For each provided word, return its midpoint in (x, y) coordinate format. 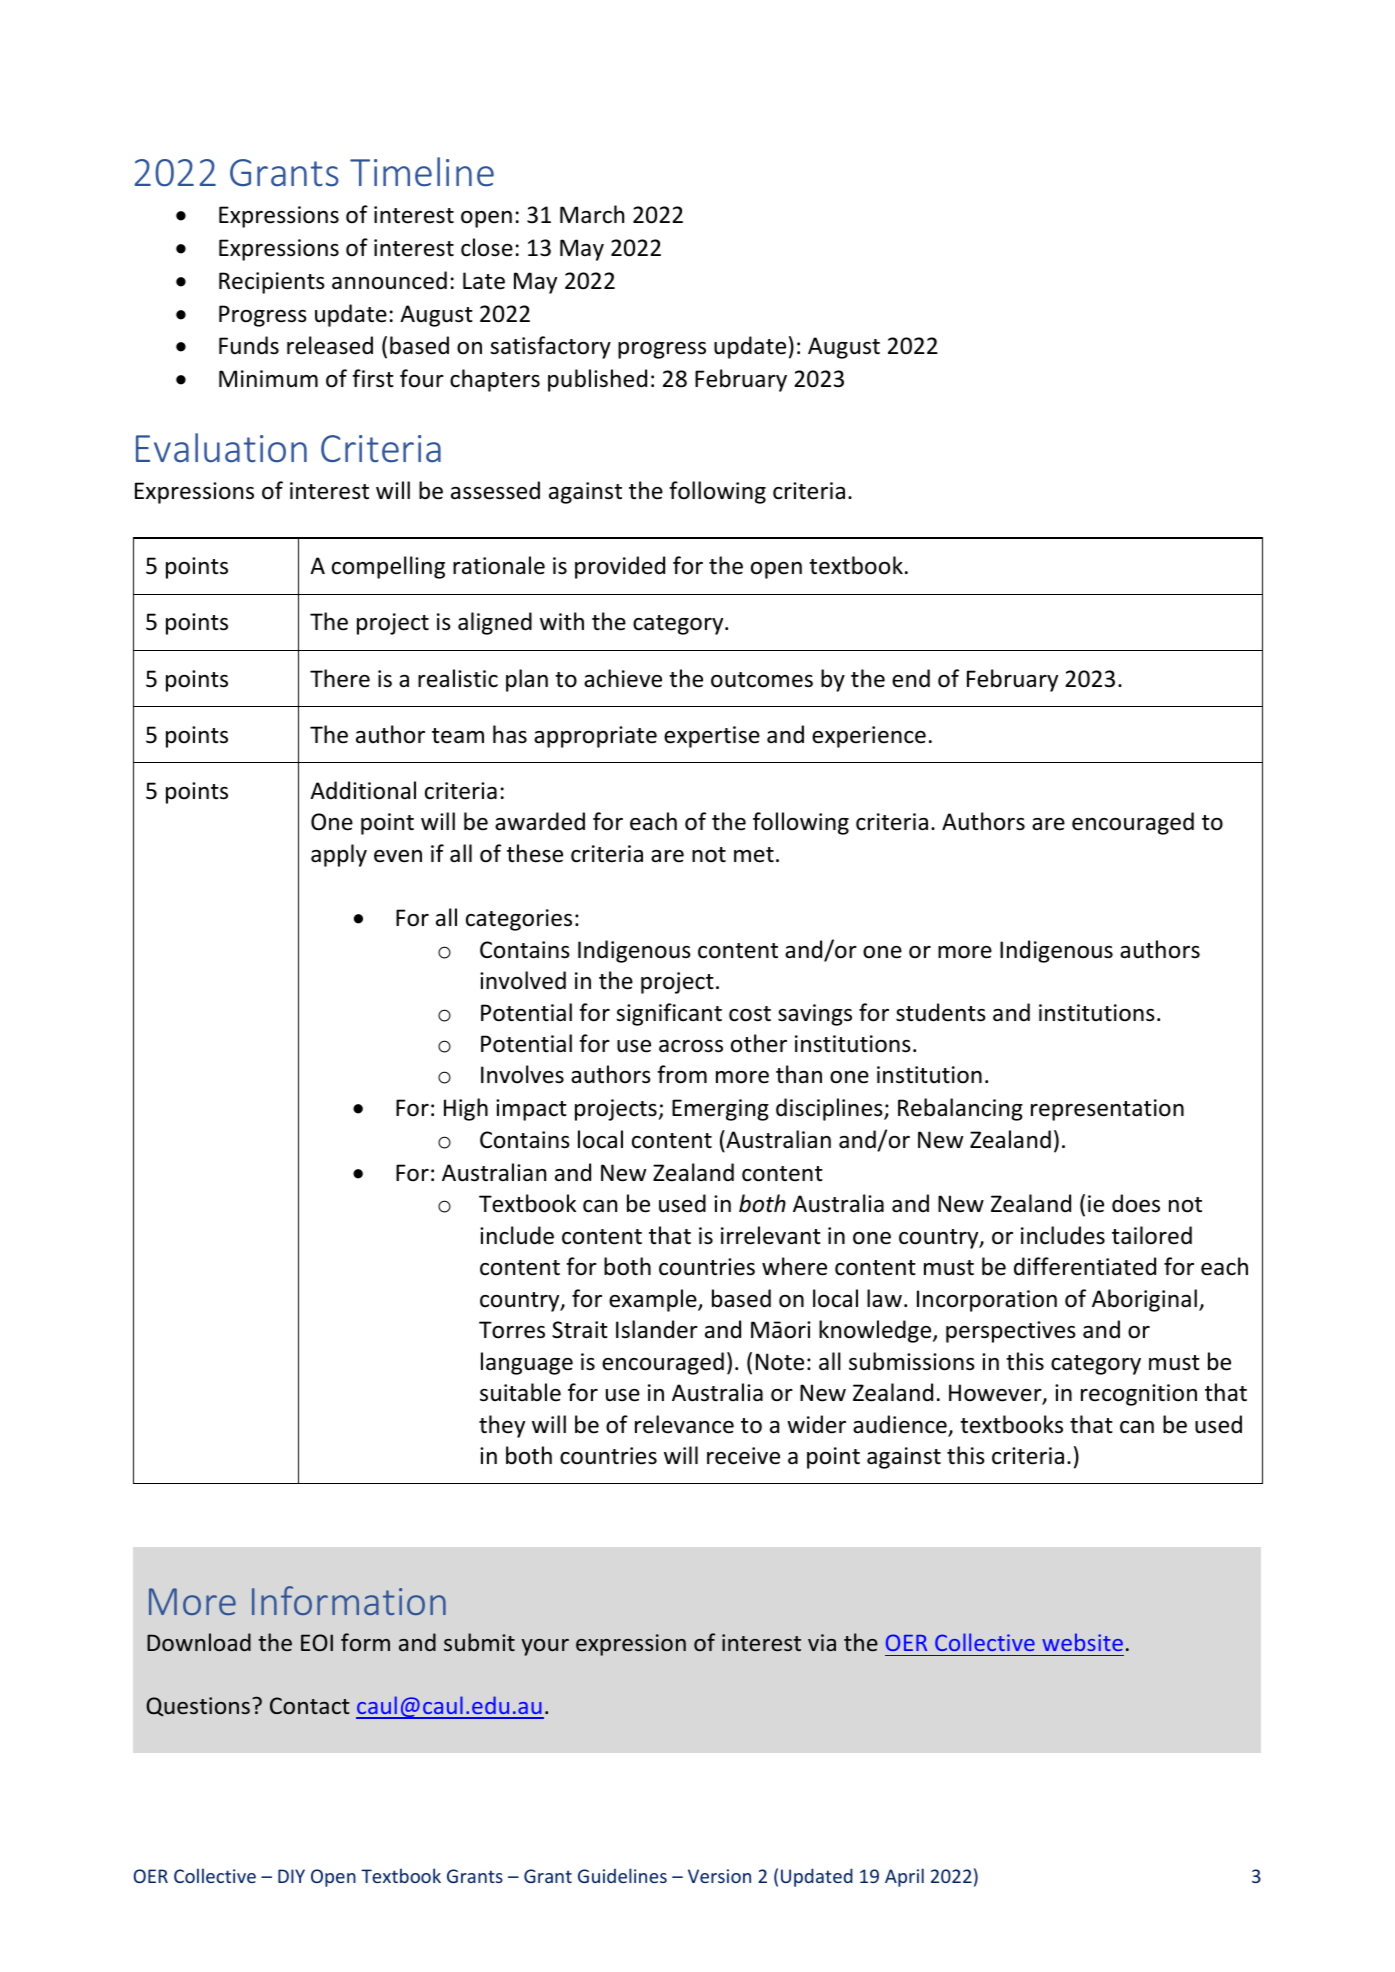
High (466, 1109)
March (592, 214)
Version (719, 1876)
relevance (684, 1424)
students (941, 1012)
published (597, 380)
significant (669, 1014)
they (502, 1426)
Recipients (272, 283)
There (340, 678)
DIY (291, 1876)
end (911, 678)
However (996, 1394)
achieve (623, 678)
